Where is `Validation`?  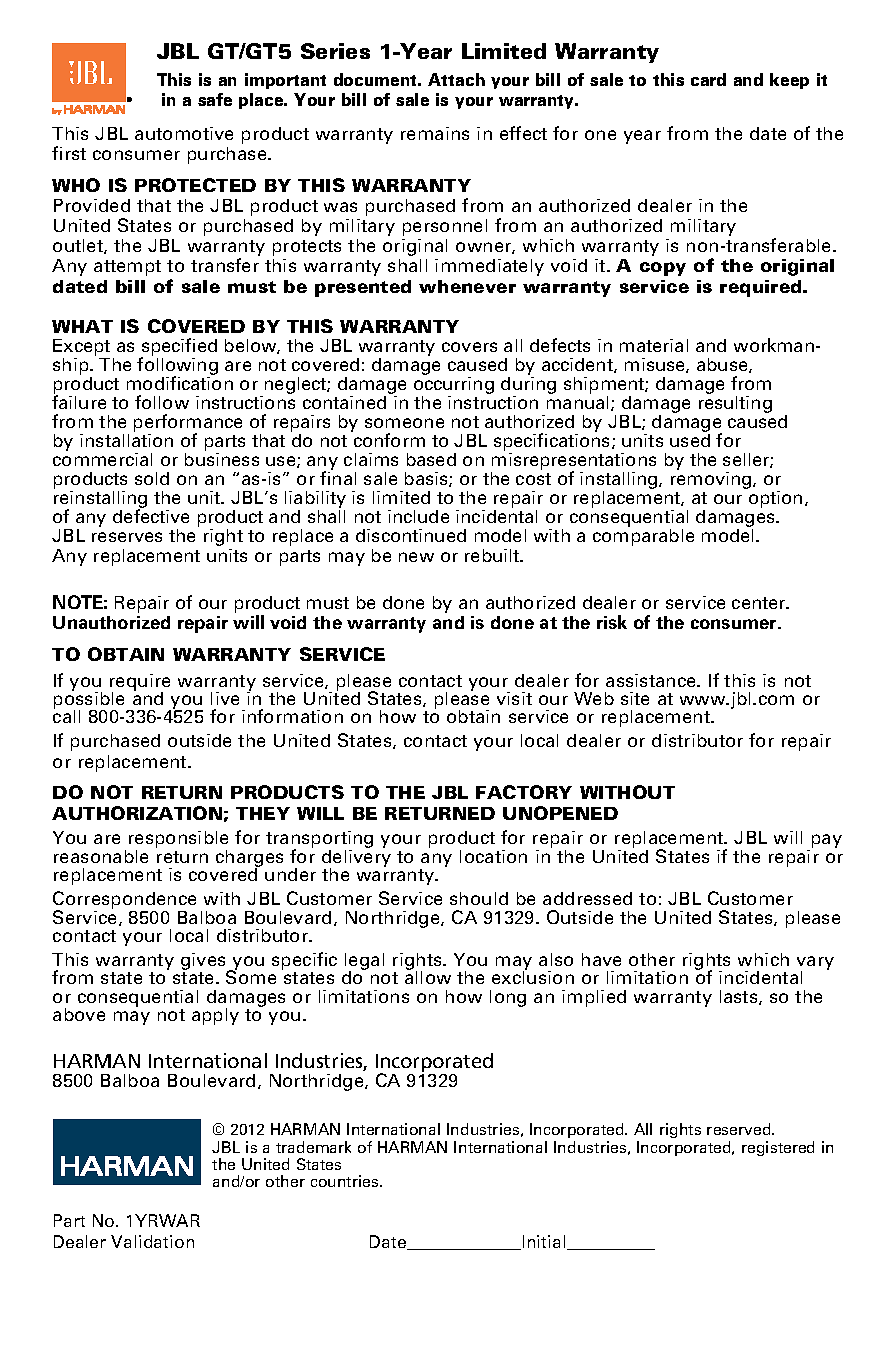 Validation is located at coordinates (152, 1241).
